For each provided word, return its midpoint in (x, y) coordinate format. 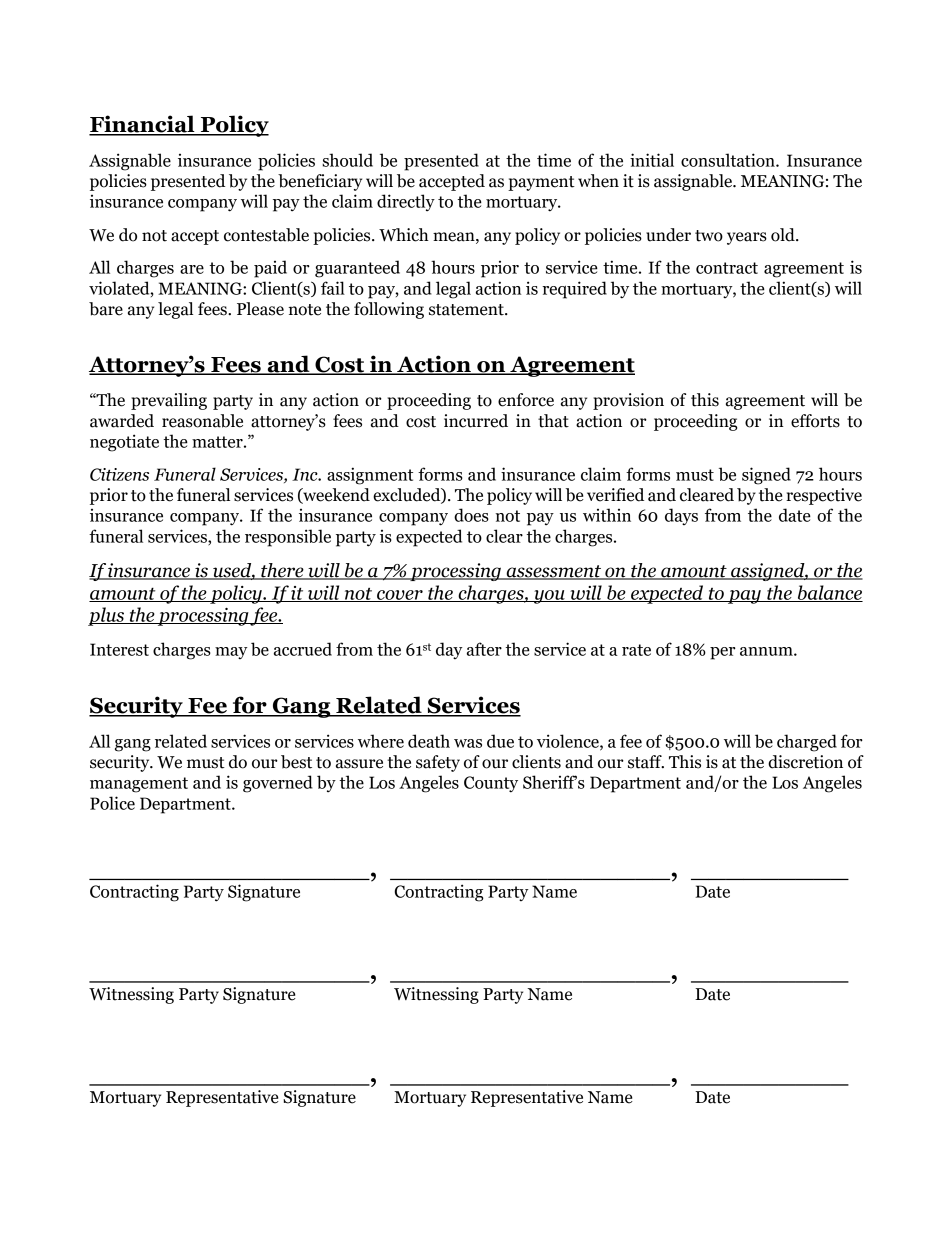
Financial (143, 125)
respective (824, 496)
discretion (805, 762)
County (491, 784)
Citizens (119, 474)
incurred (476, 421)
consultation (729, 160)
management (139, 785)
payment (541, 183)
